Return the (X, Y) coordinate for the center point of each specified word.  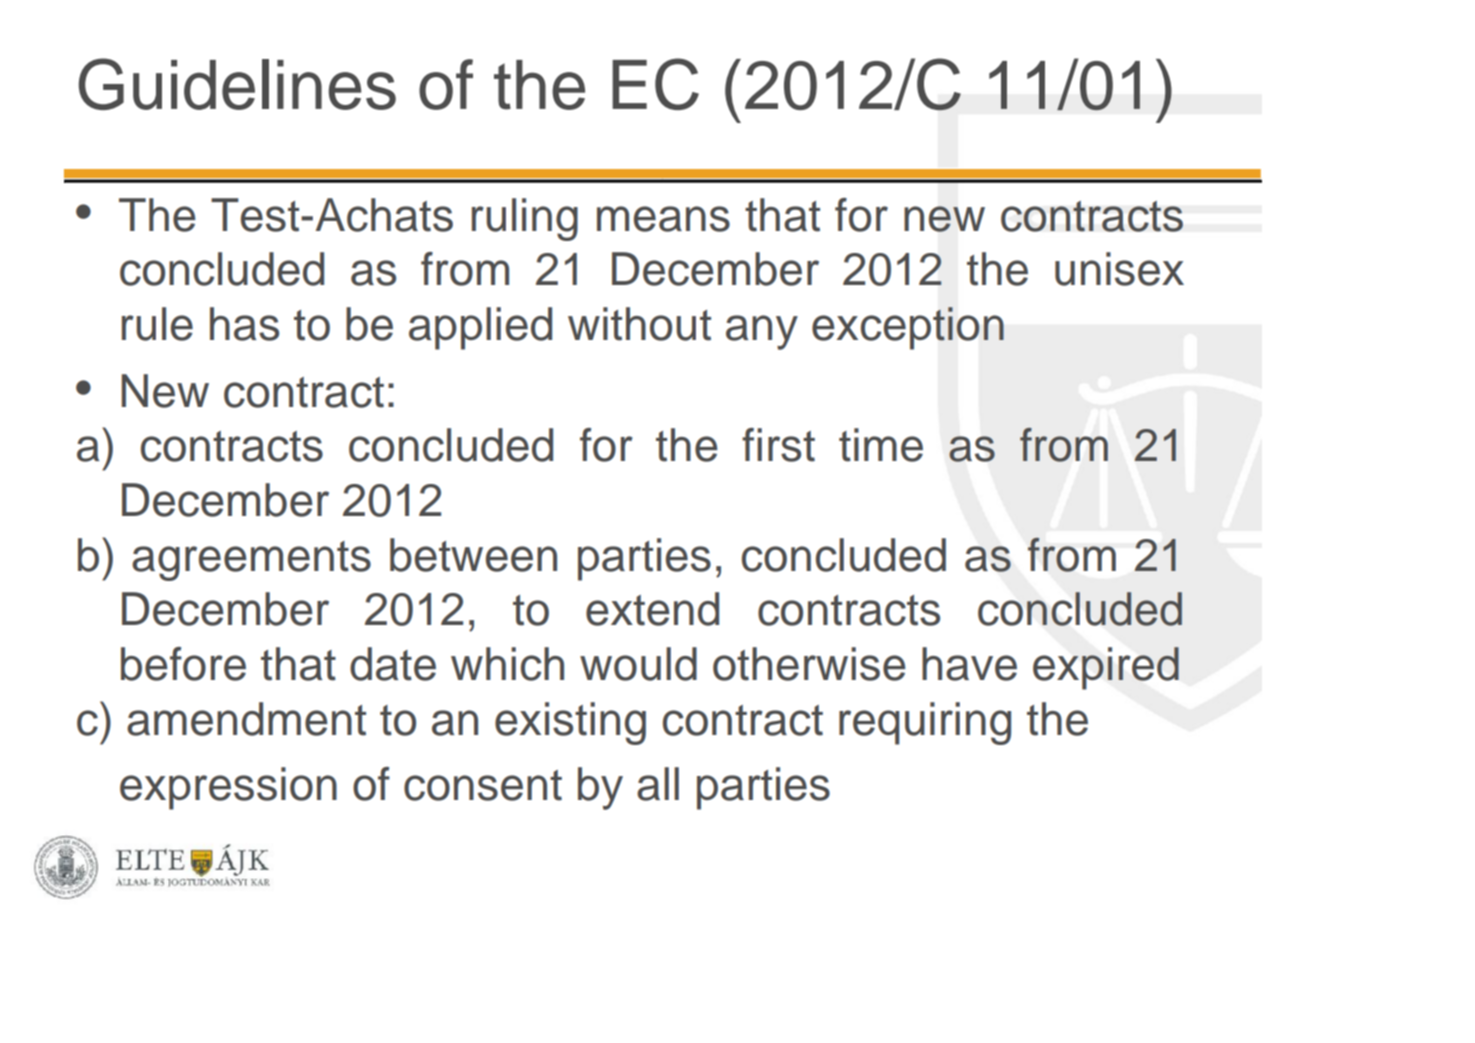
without (639, 324)
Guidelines (237, 84)
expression (228, 788)
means (663, 219)
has (244, 324)
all (658, 784)
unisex (1119, 269)
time (881, 445)
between (473, 555)
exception (908, 328)
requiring (925, 723)
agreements (251, 561)
